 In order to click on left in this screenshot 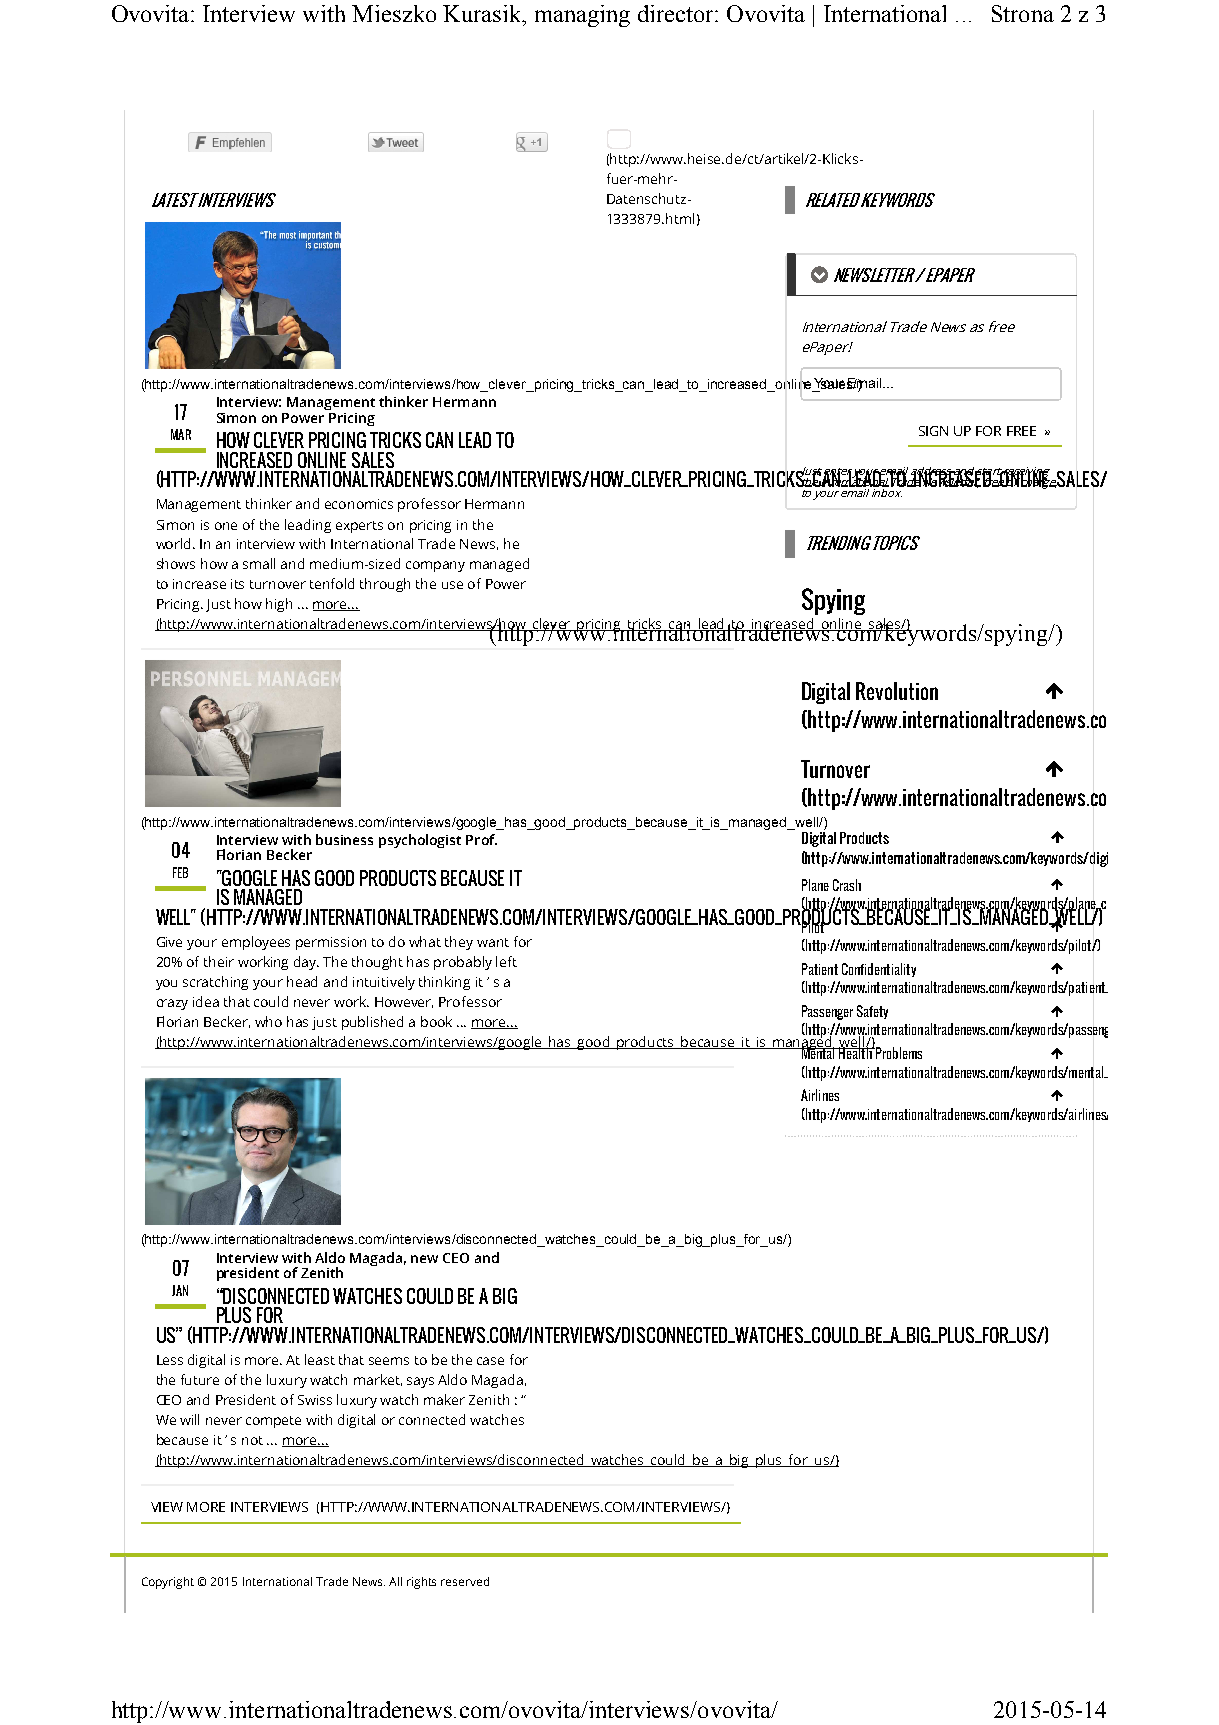, I will do `click(506, 961)`.
